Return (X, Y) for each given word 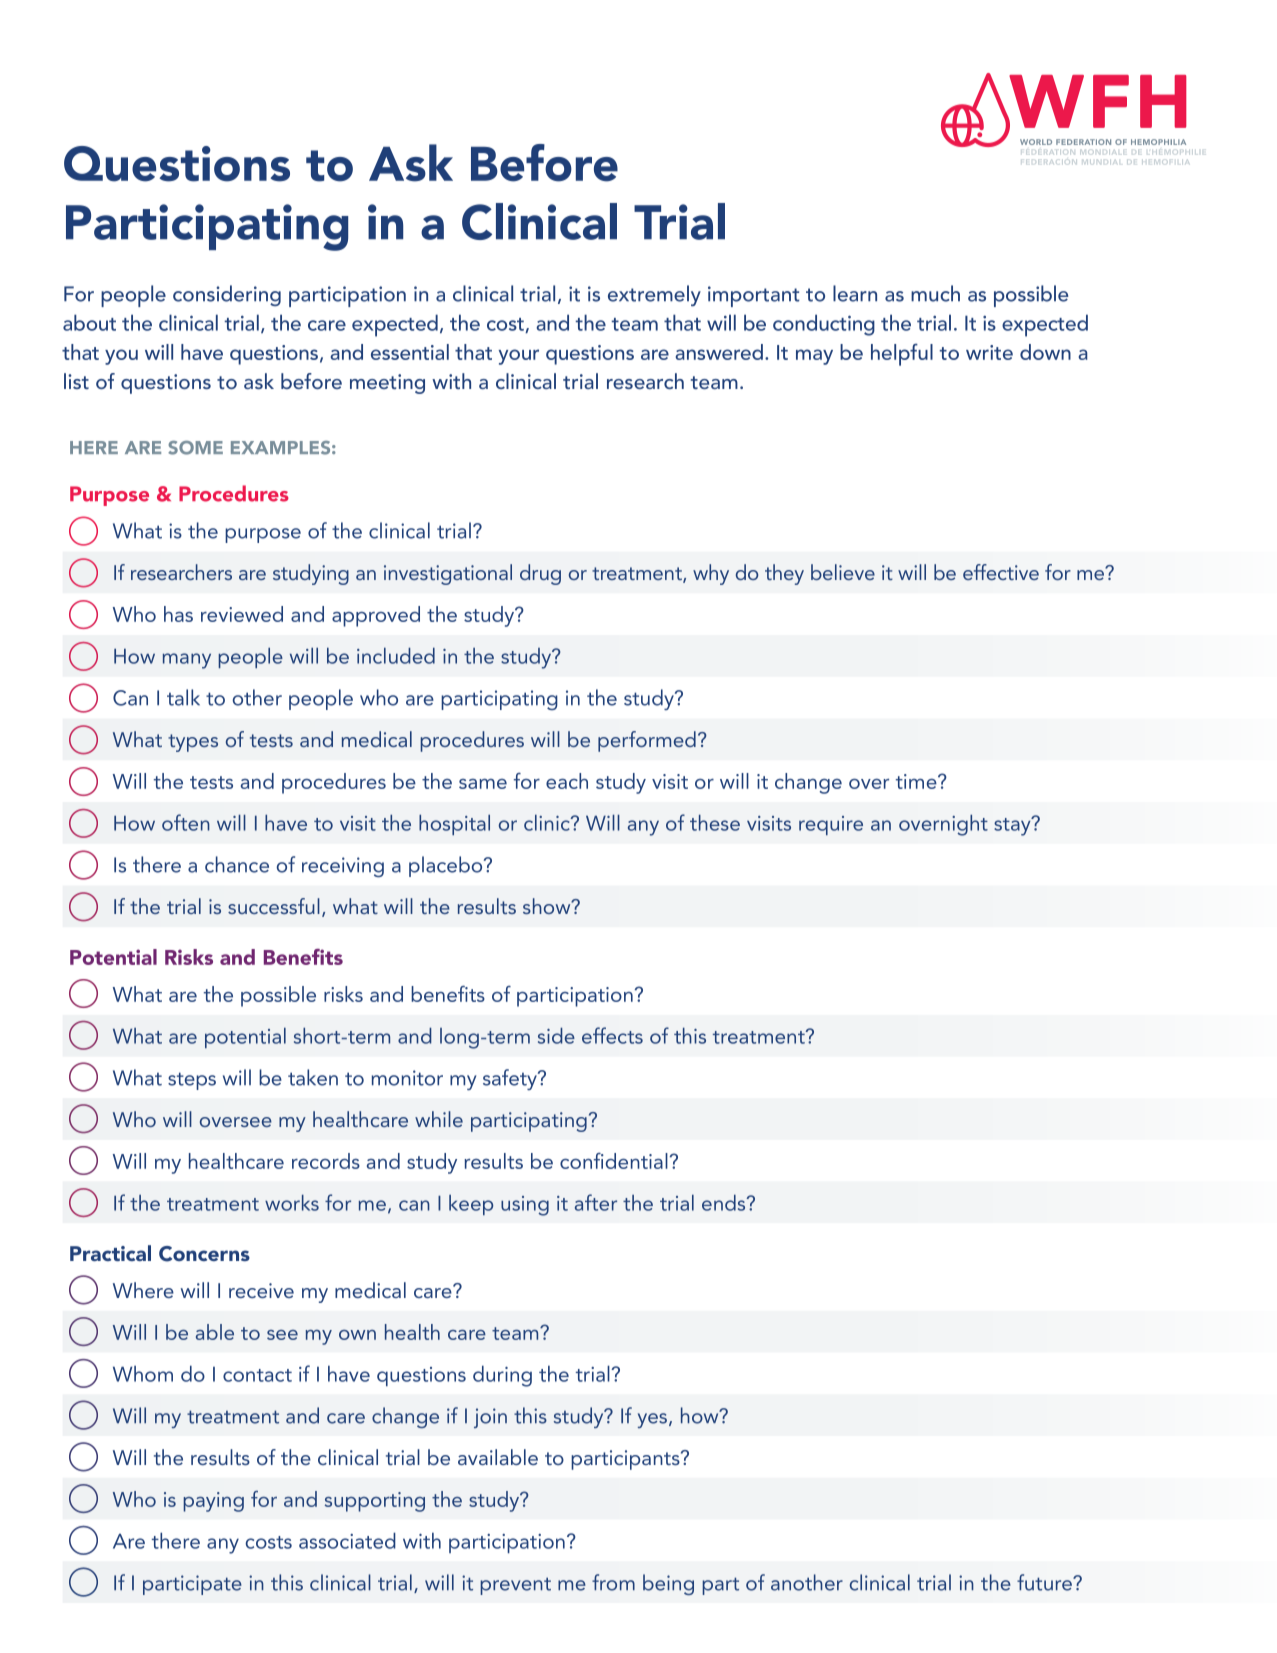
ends (725, 1203)
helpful (902, 355)
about (89, 322)
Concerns (204, 1254)
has (178, 614)
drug (540, 574)
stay (1013, 826)
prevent (515, 1586)
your (519, 357)
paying (213, 1502)
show (548, 906)
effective (1001, 572)
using (525, 1206)
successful (274, 906)
